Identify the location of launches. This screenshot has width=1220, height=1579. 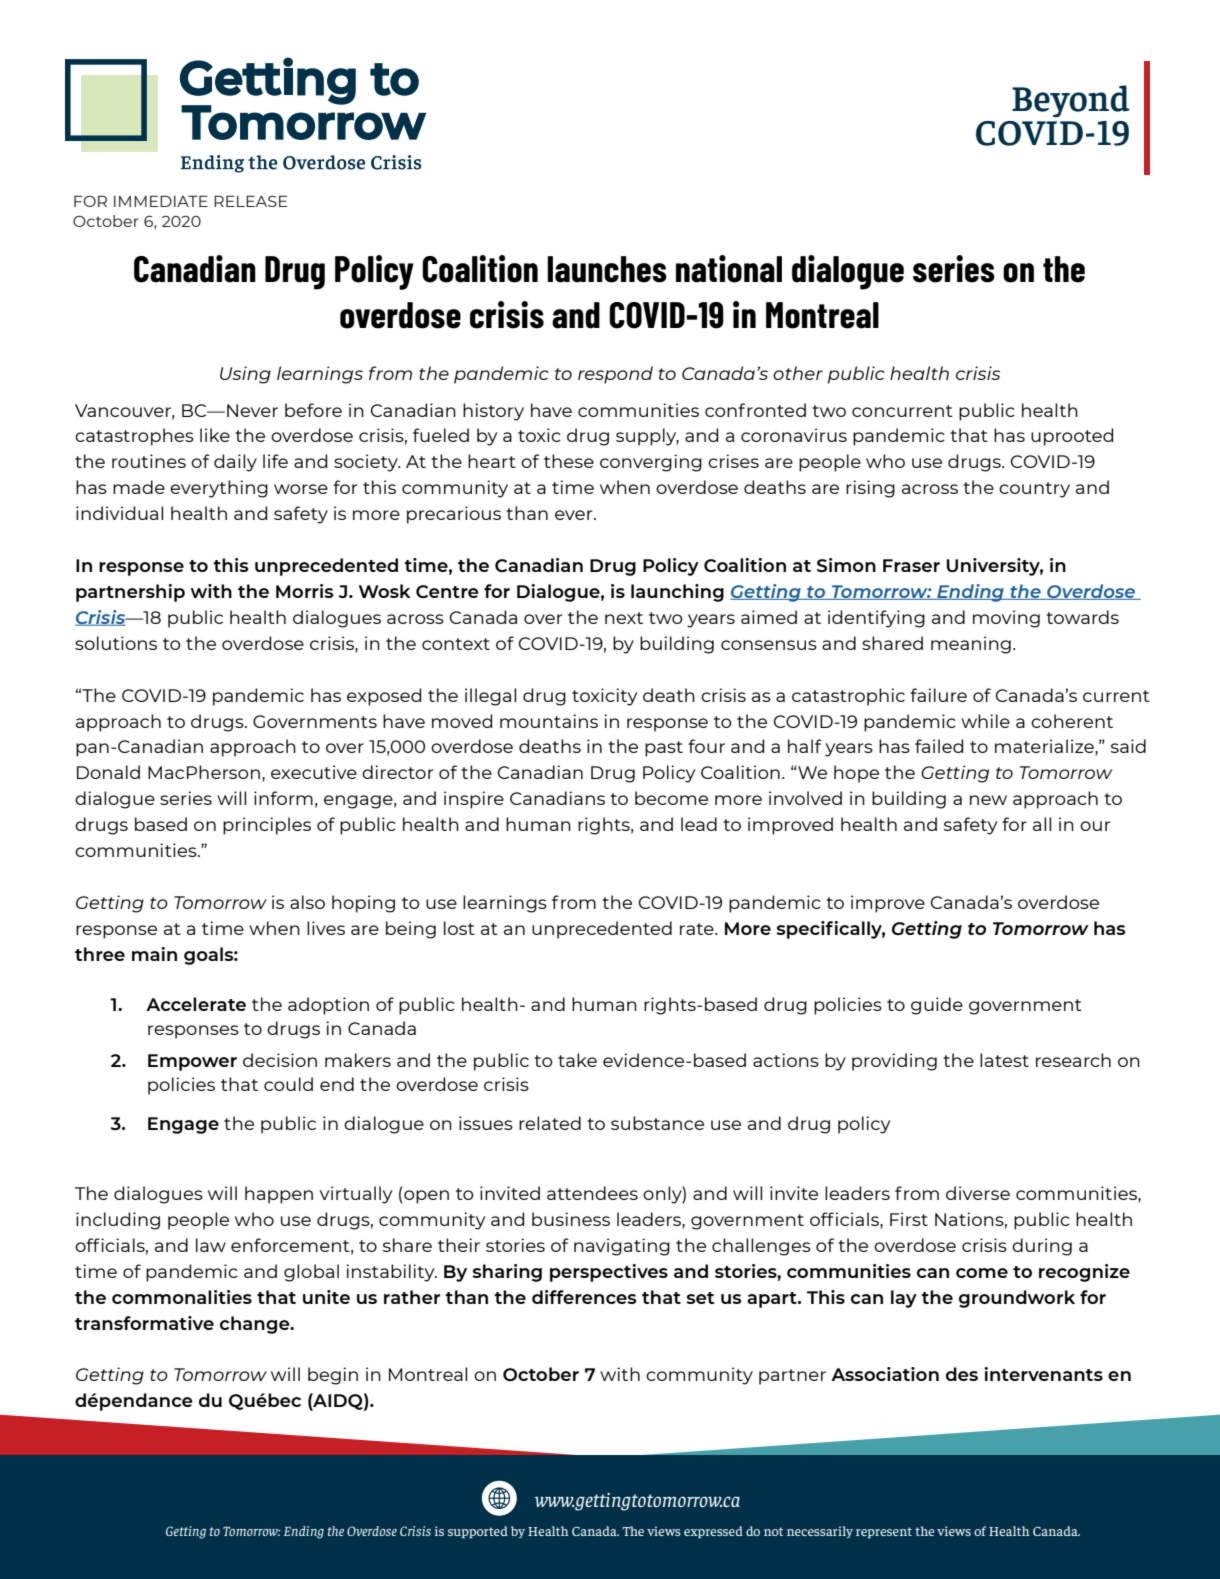
(607, 269).
